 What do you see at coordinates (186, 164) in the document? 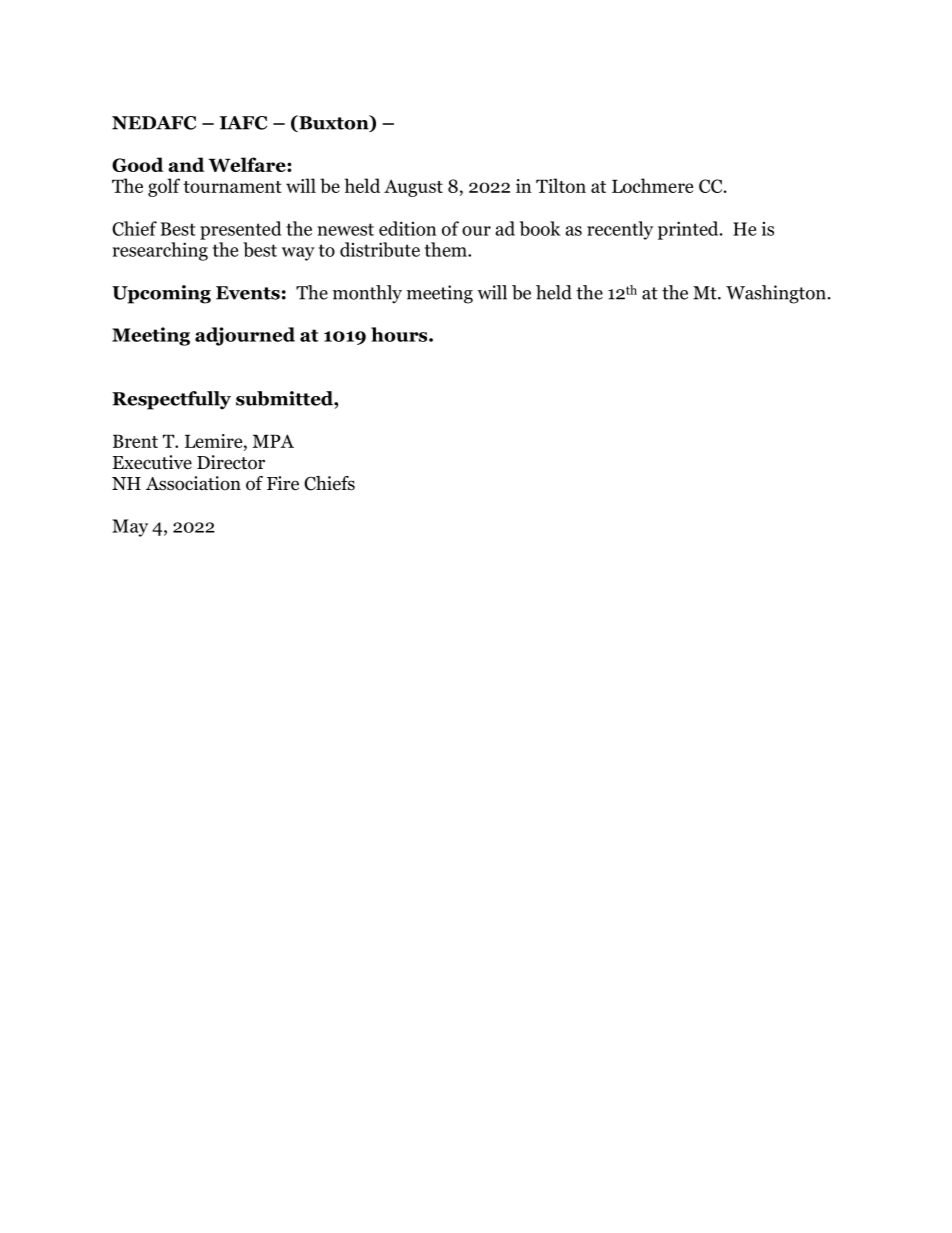
I see `and` at bounding box center [186, 164].
